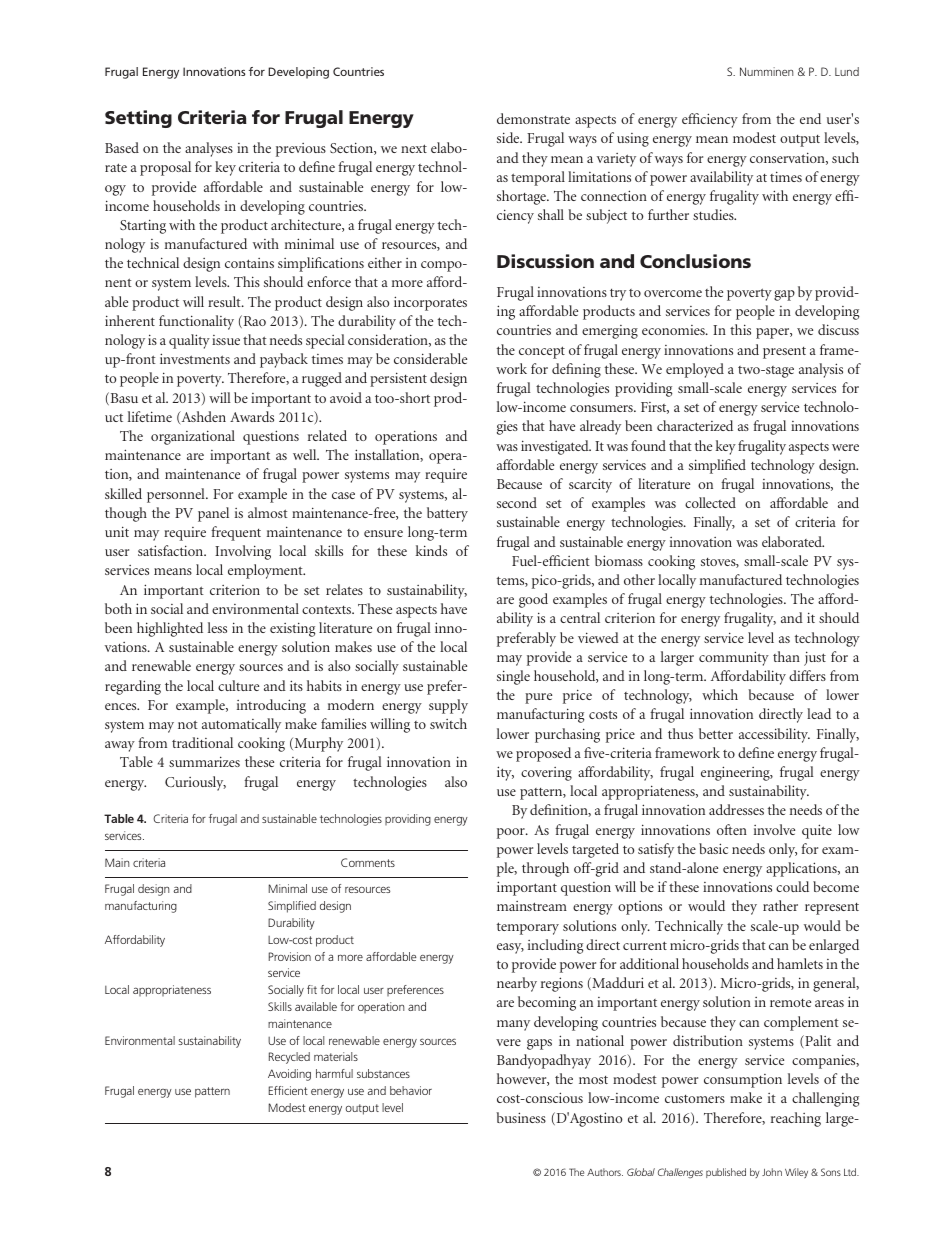 The height and width of the screenshot is (1252, 952). What do you see at coordinates (810, 118) in the screenshot?
I see `end` at bounding box center [810, 118].
